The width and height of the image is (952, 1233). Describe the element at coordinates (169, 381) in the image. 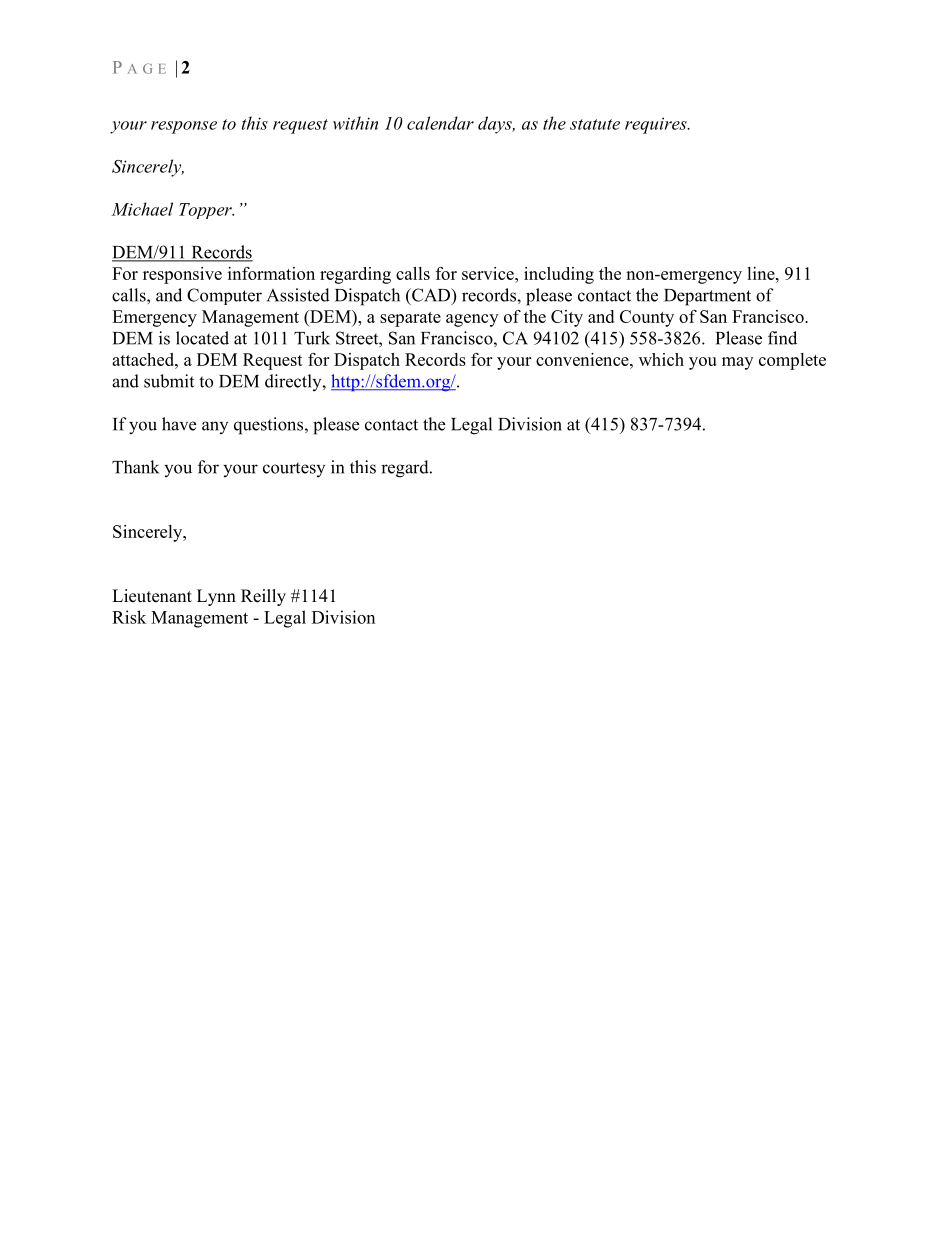

I see `submit` at that location.
